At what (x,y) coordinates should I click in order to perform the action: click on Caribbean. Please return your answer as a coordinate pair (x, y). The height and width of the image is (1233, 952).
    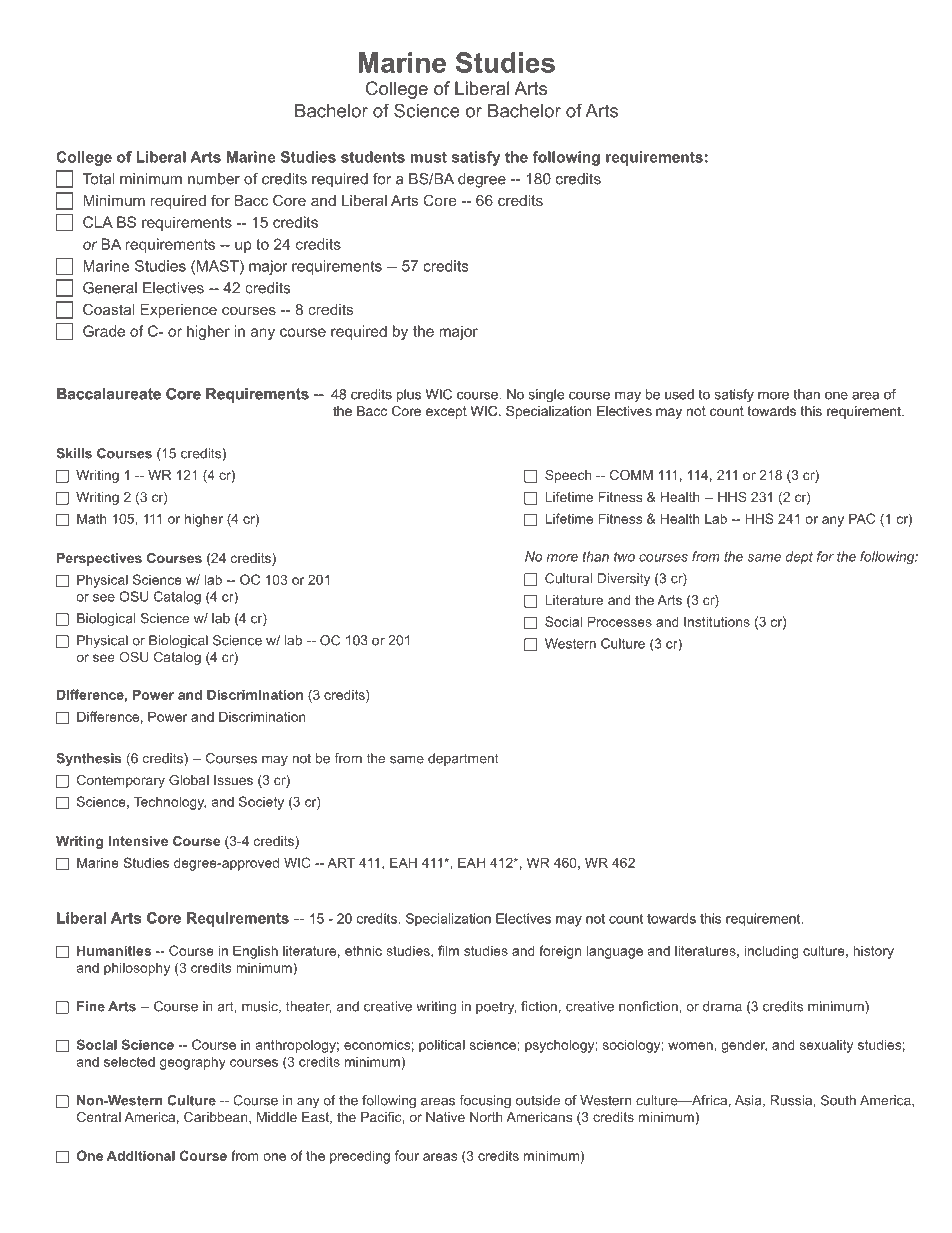
    Looking at the image, I should click on (217, 1118).
